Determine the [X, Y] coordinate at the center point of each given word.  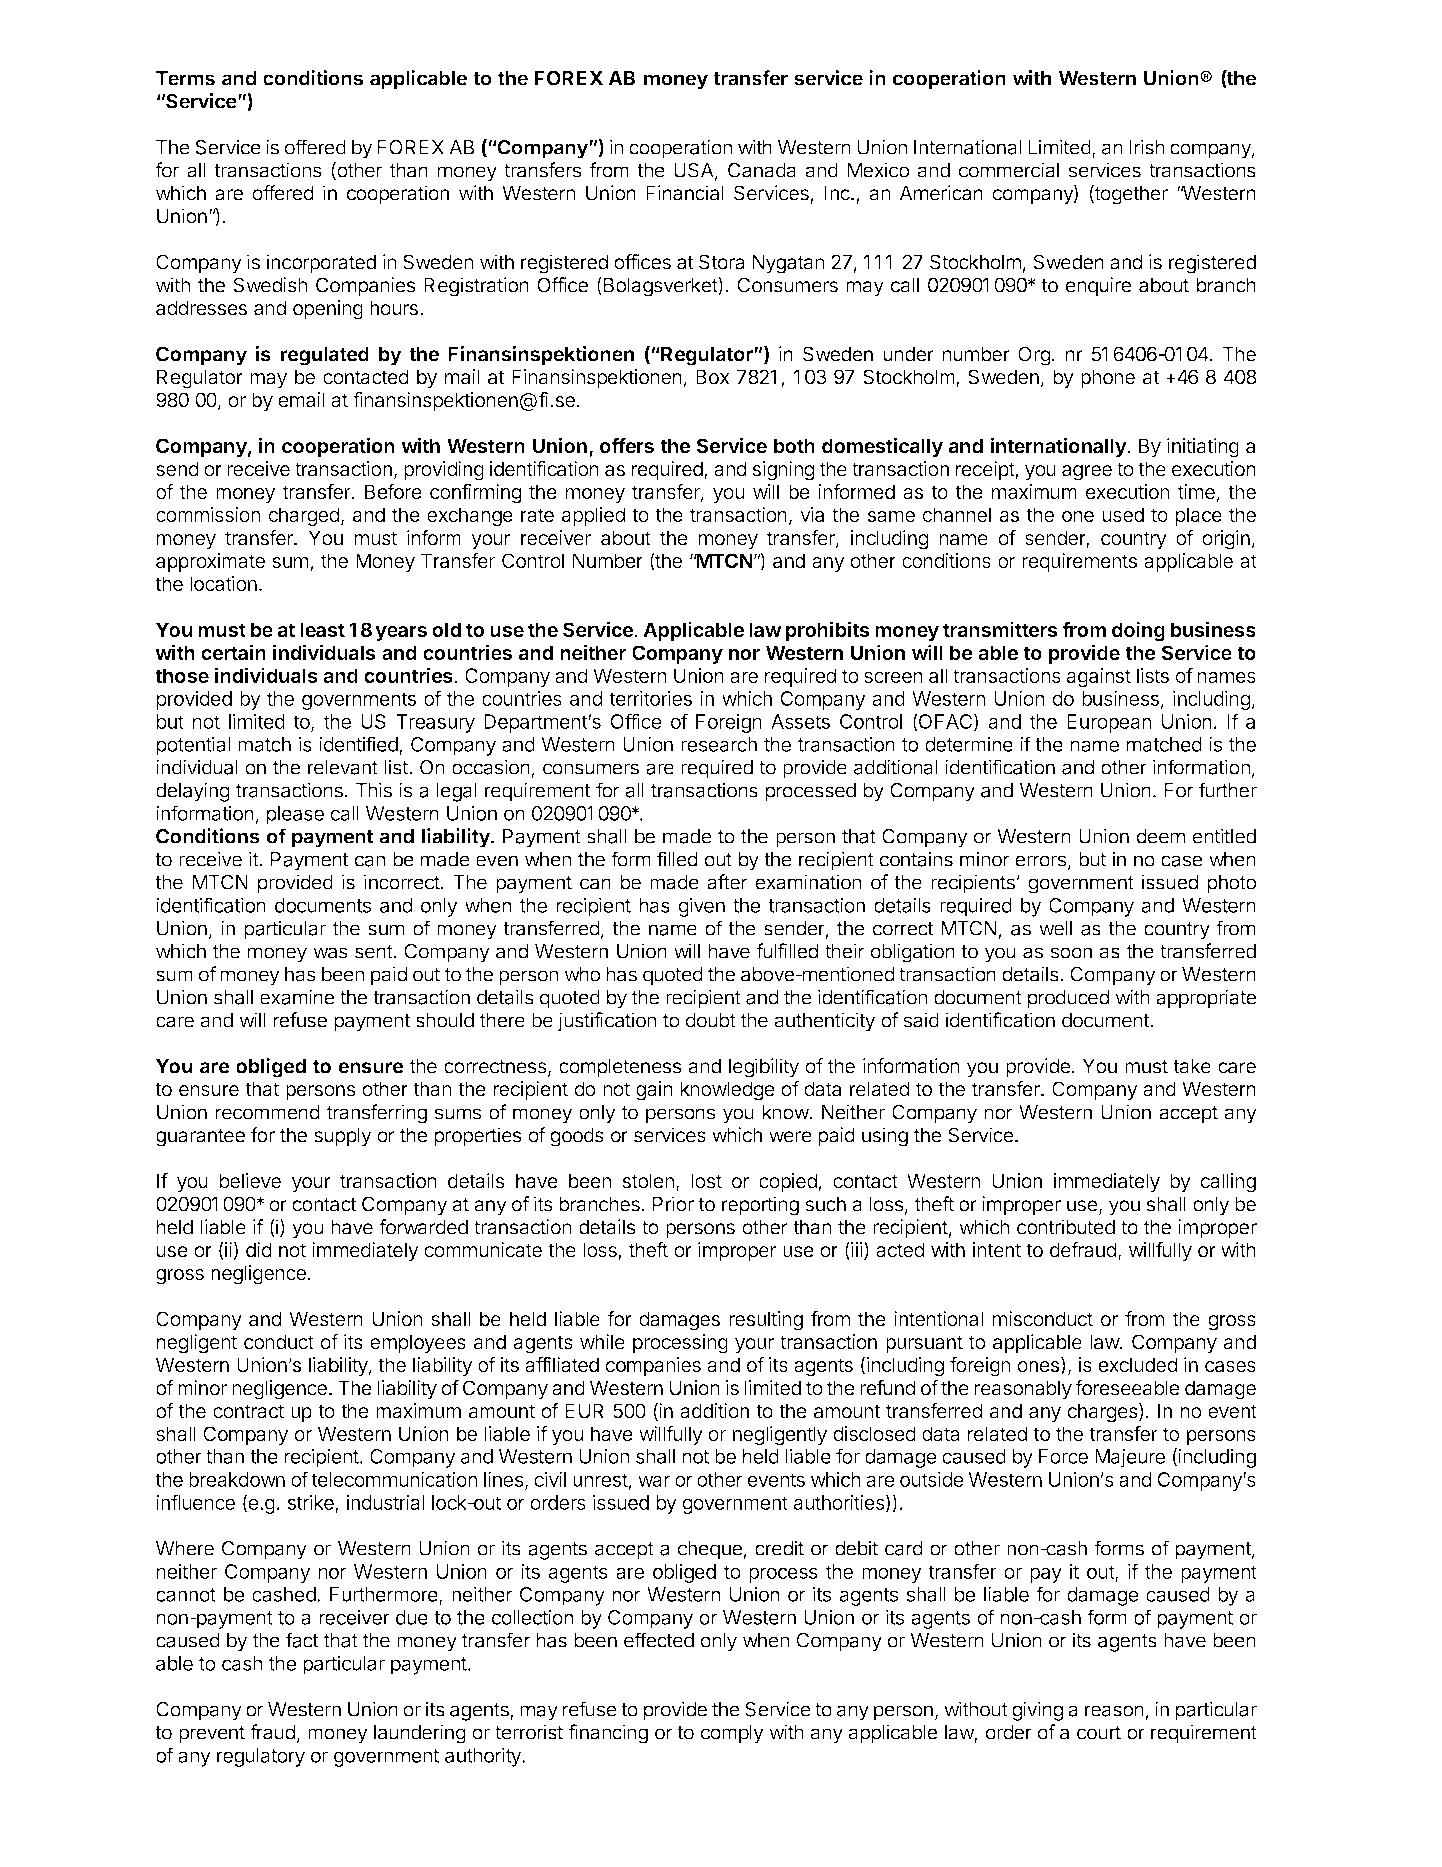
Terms [185, 78]
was [330, 953]
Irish [1147, 147]
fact [302, 1640]
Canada [762, 170]
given [702, 907]
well [1055, 928]
